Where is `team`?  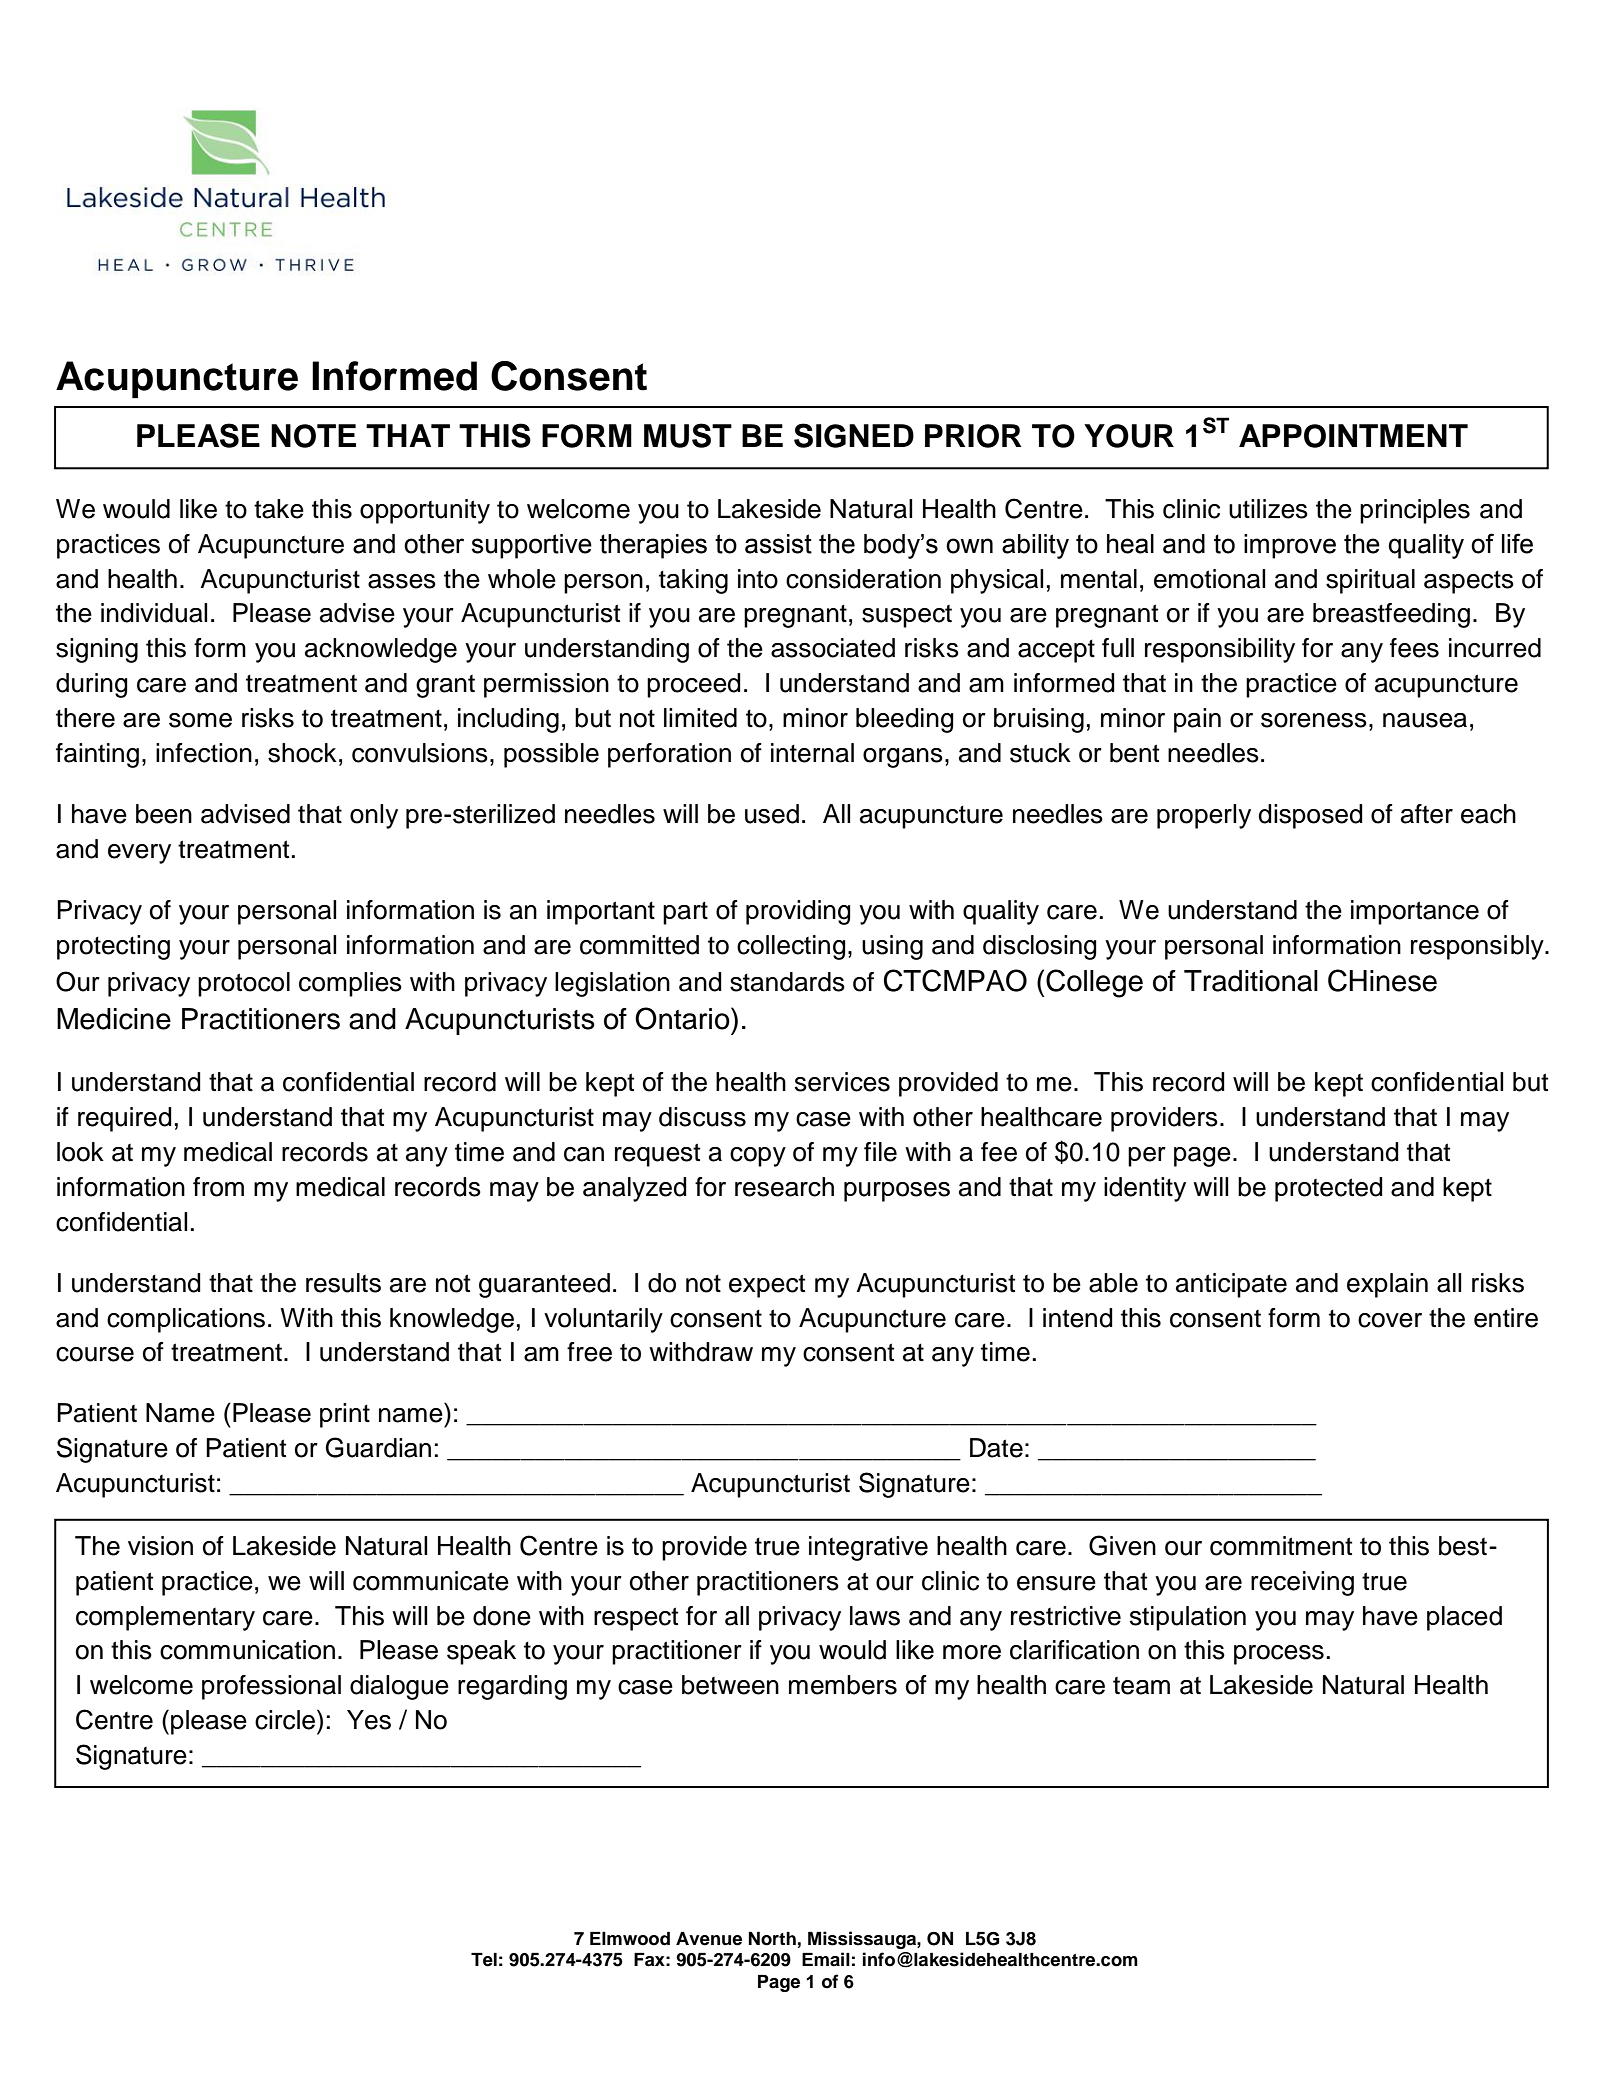 team is located at coordinates (1141, 1686).
